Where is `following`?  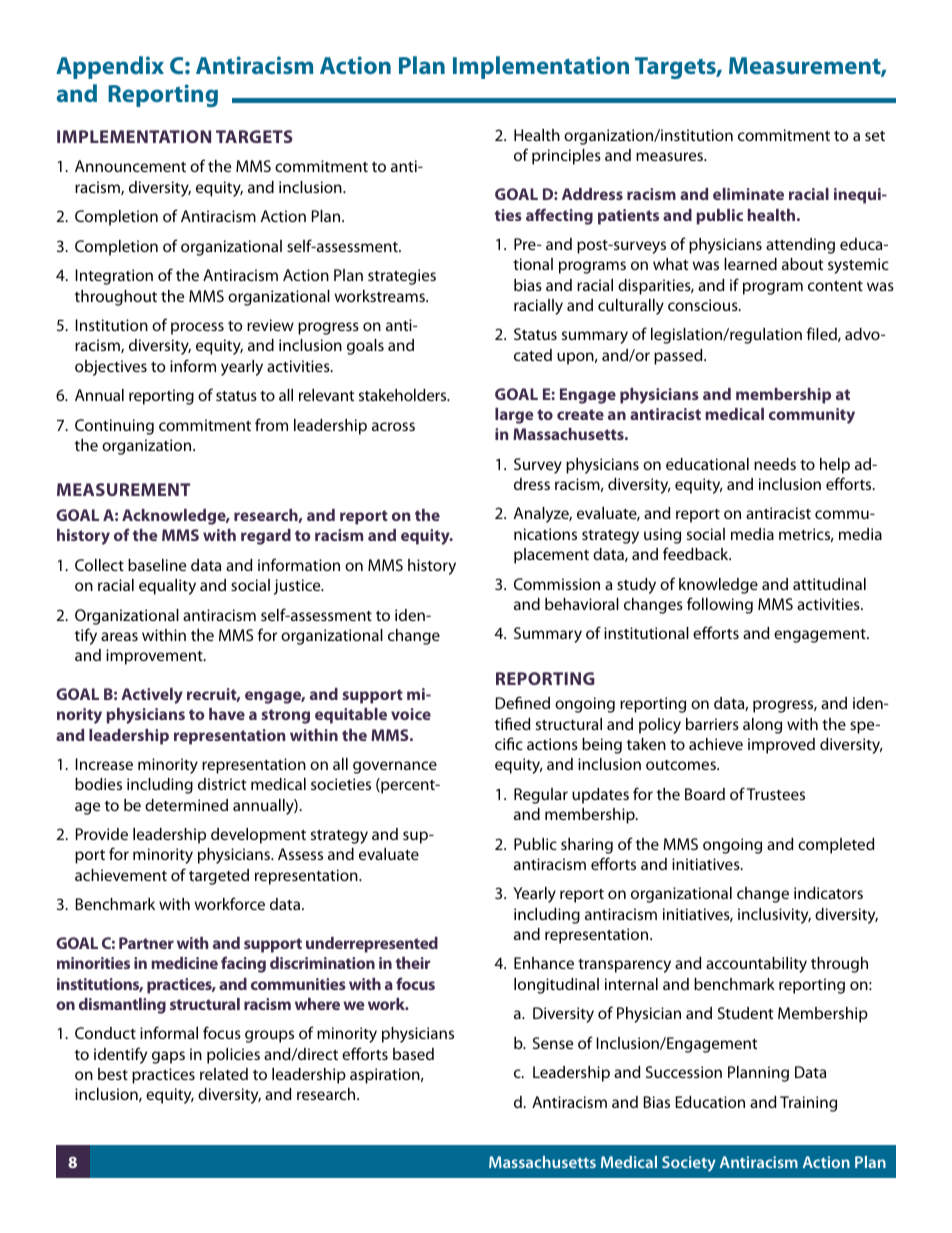
following is located at coordinates (720, 605).
